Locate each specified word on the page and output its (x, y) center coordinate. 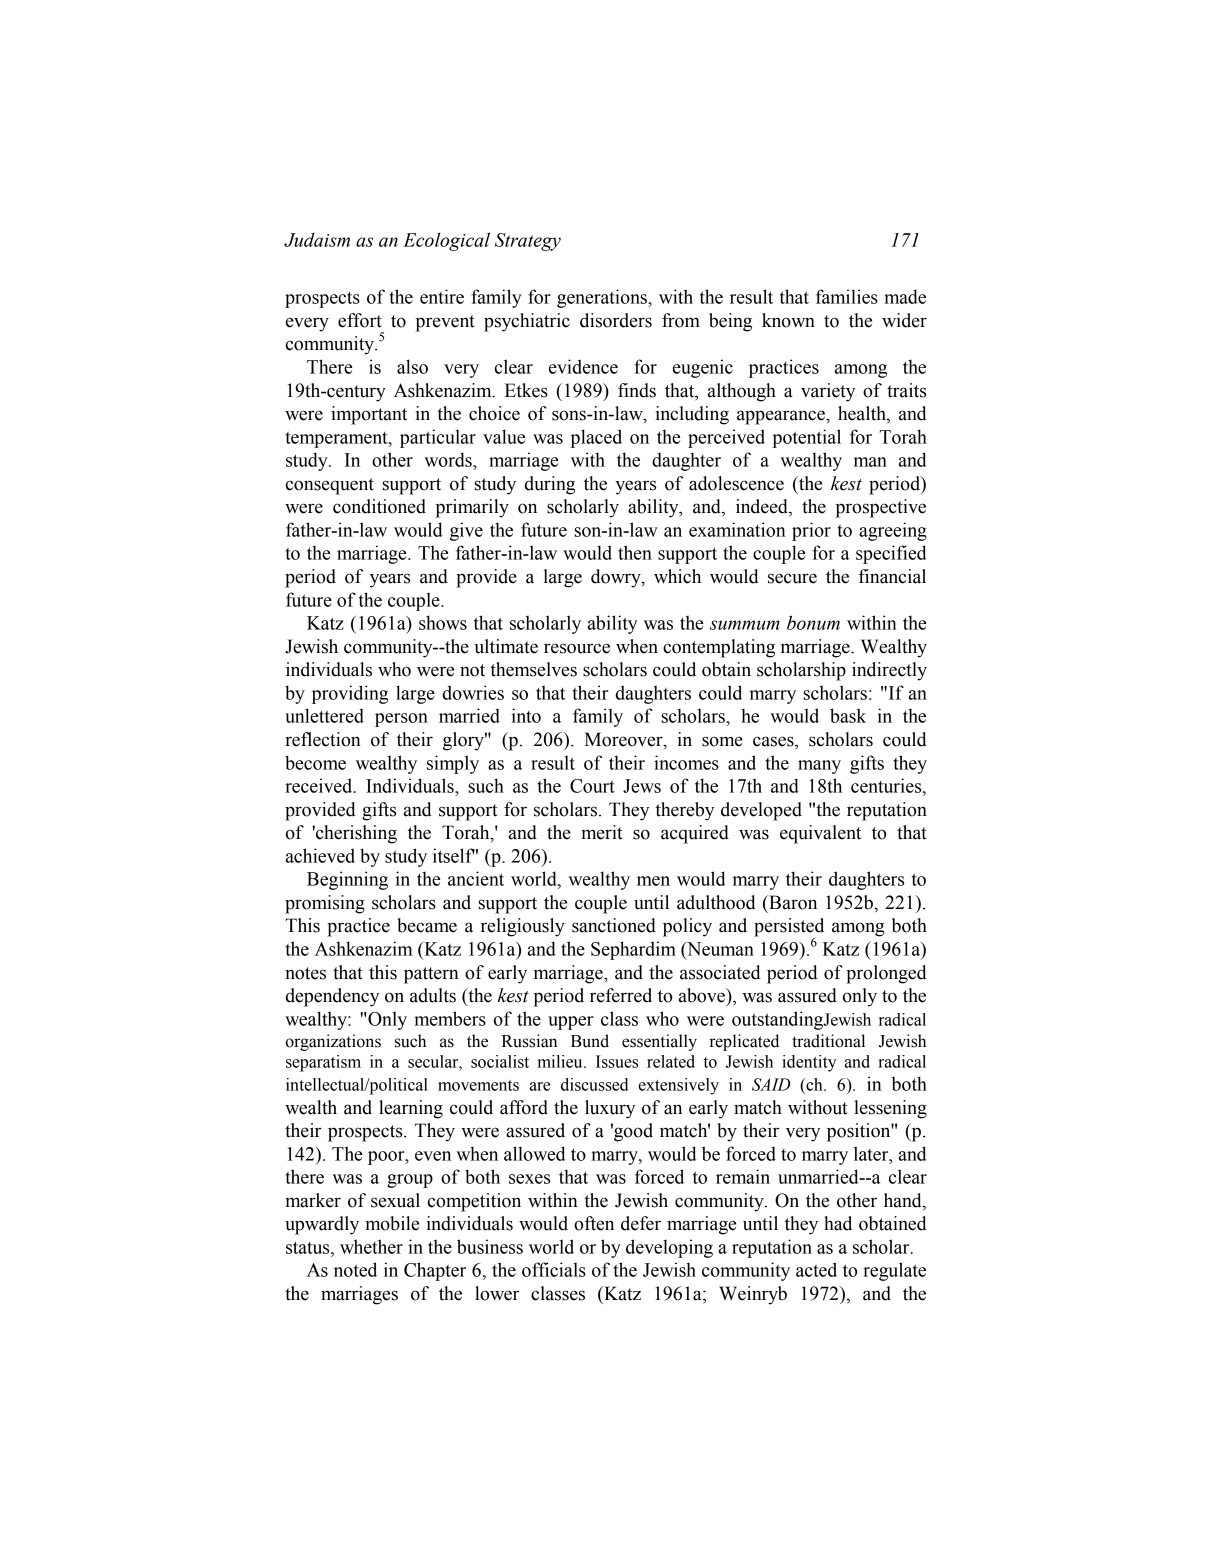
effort (360, 320)
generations (603, 298)
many (819, 767)
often (594, 1223)
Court (592, 786)
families (847, 296)
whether (371, 1246)
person (401, 720)
